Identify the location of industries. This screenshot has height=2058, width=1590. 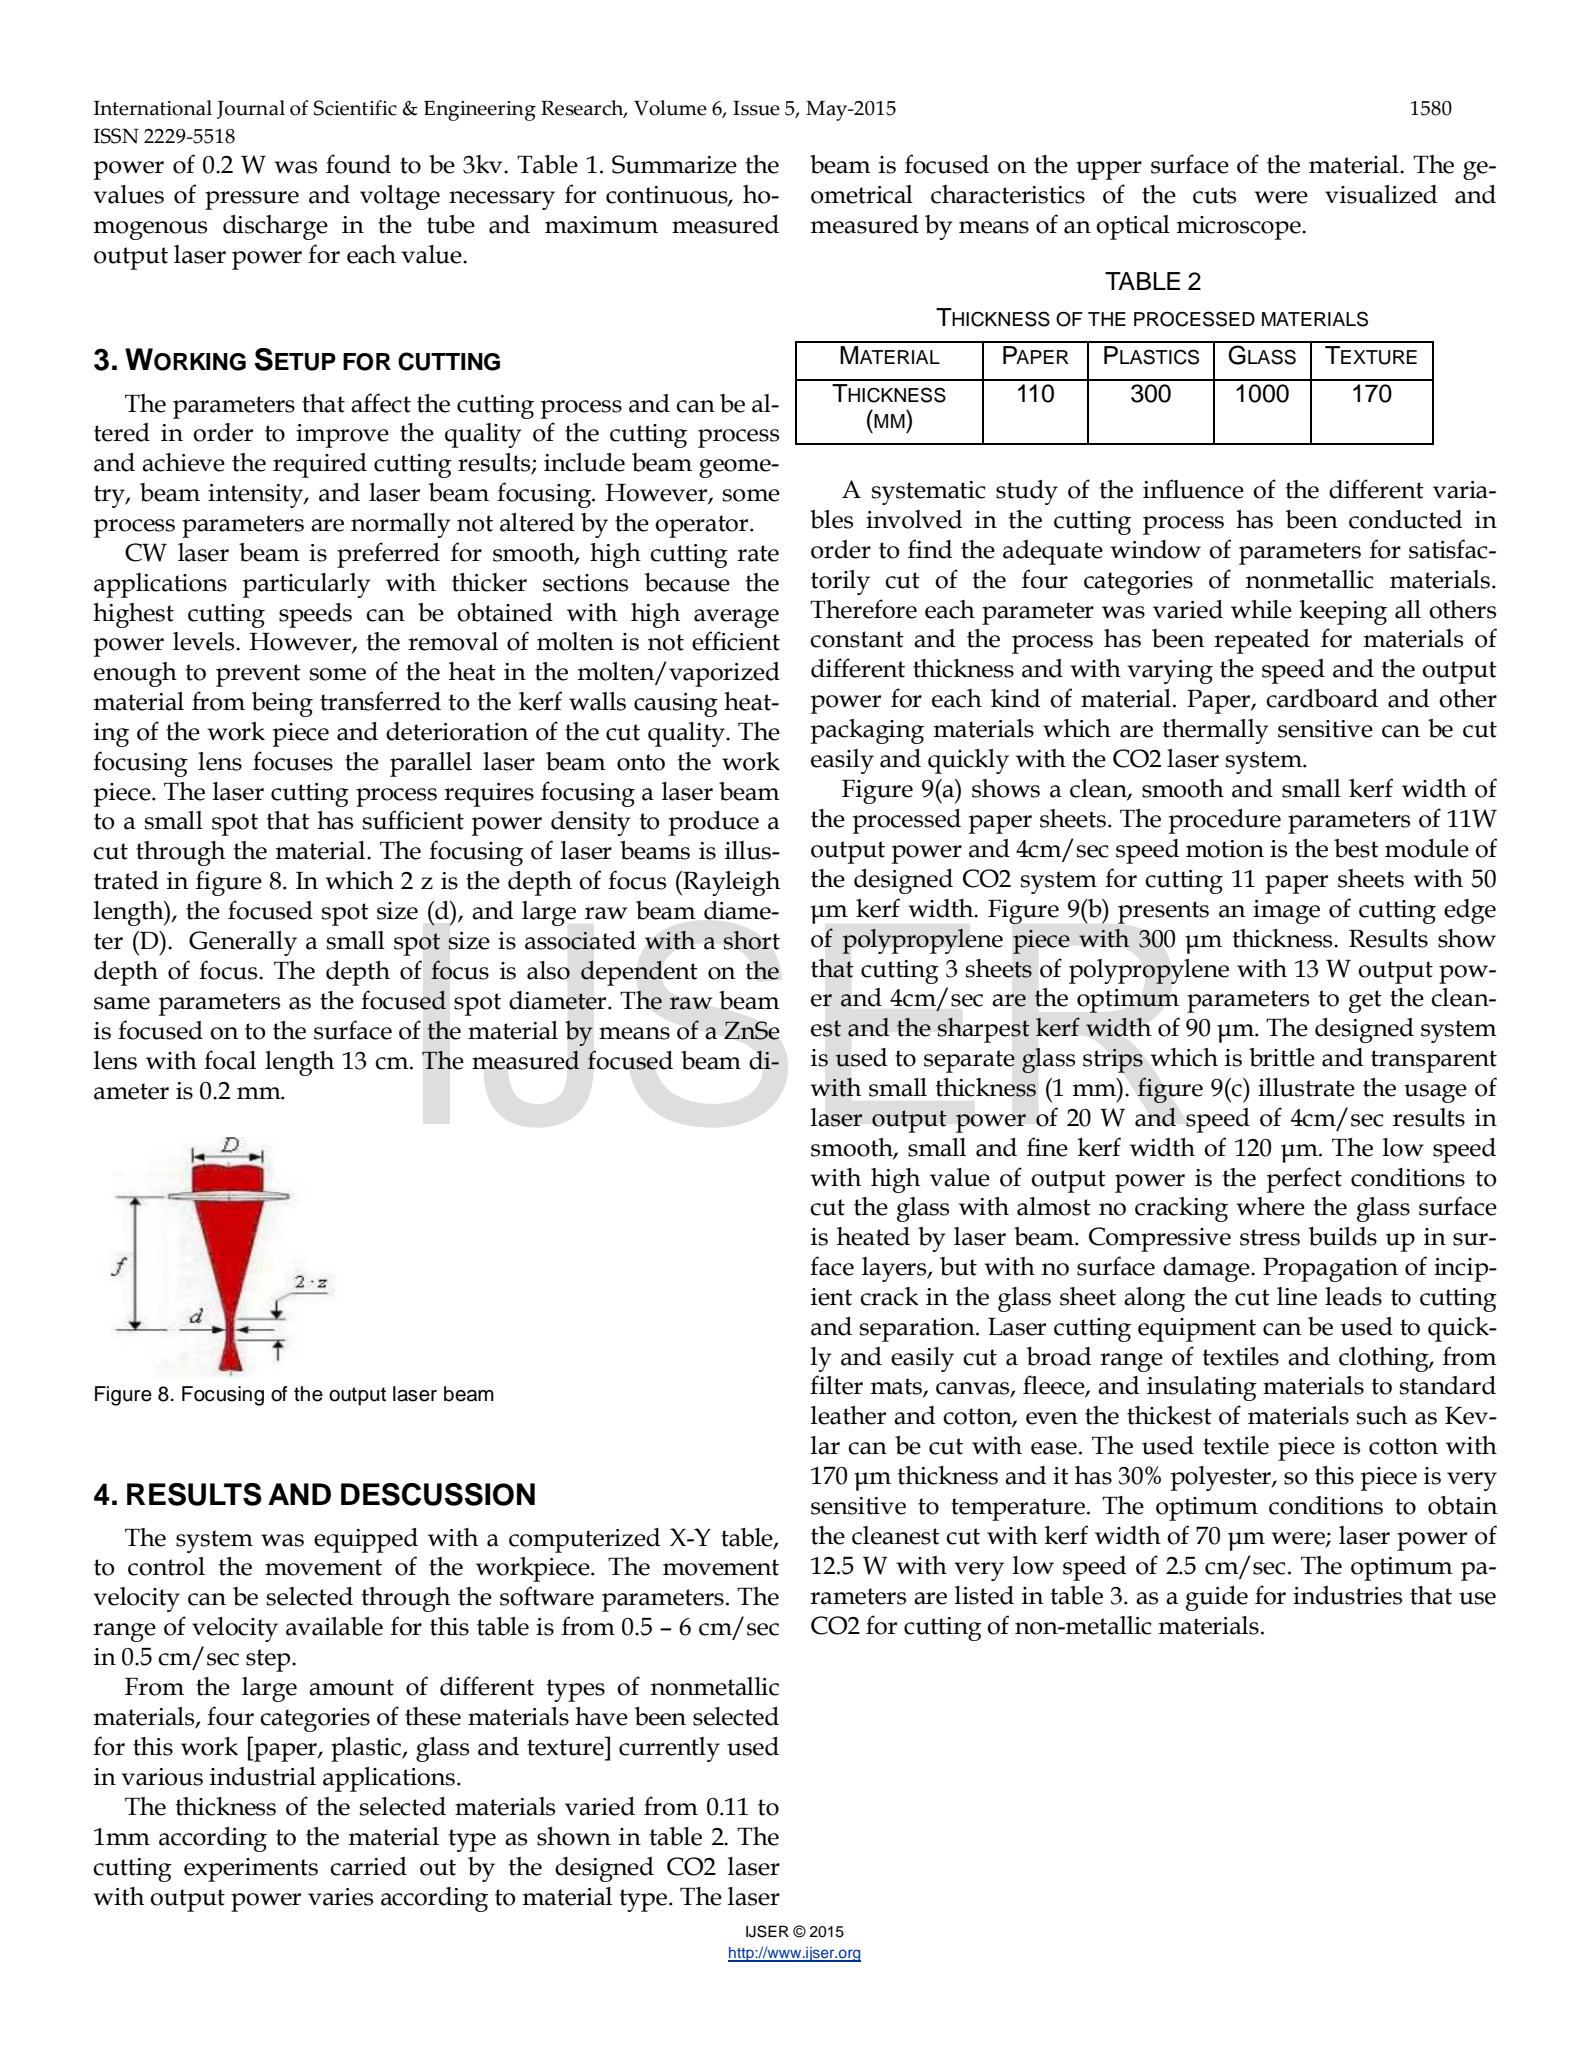
(1347, 1595).
